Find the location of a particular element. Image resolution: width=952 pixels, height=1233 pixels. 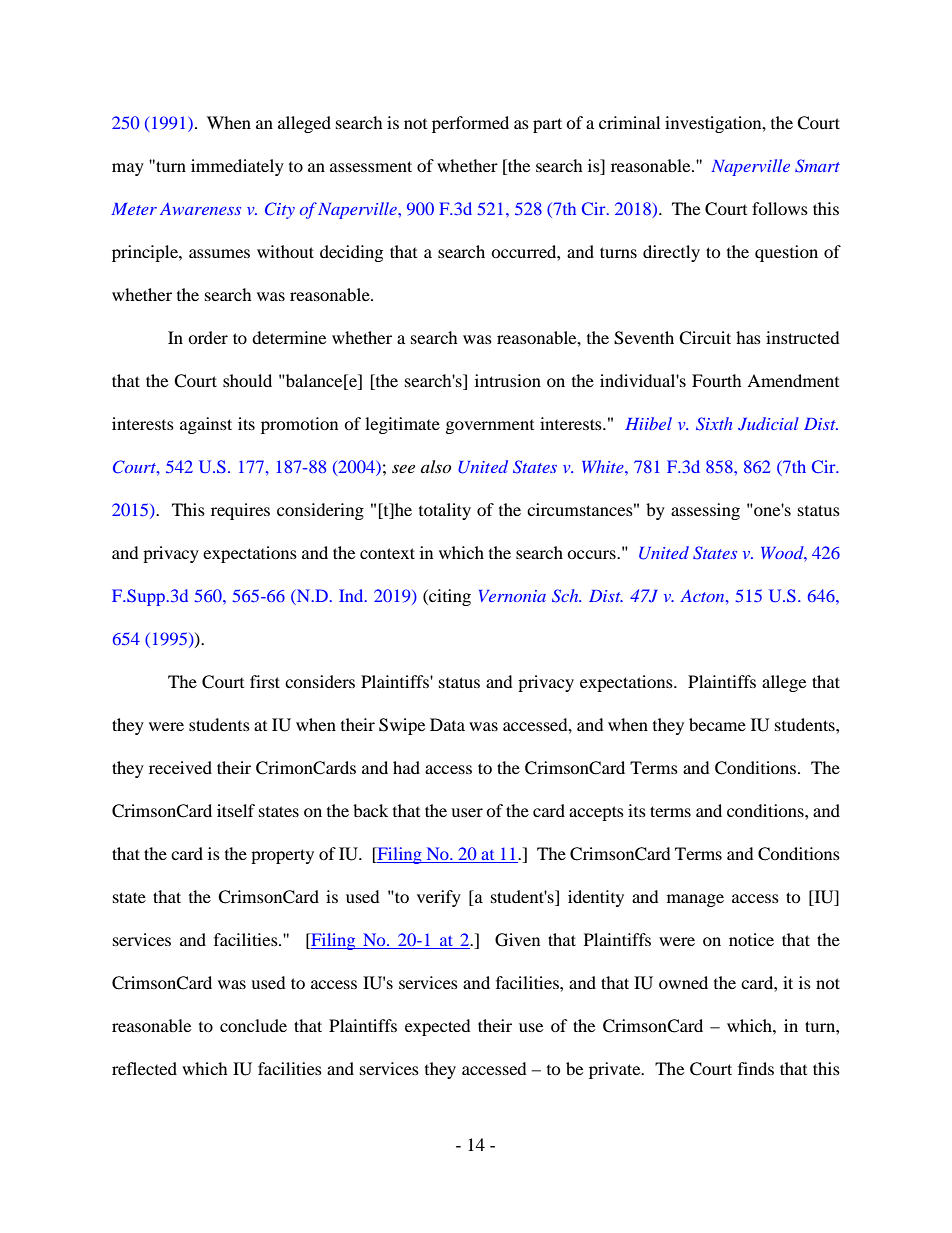

conclude is located at coordinates (253, 1025).
